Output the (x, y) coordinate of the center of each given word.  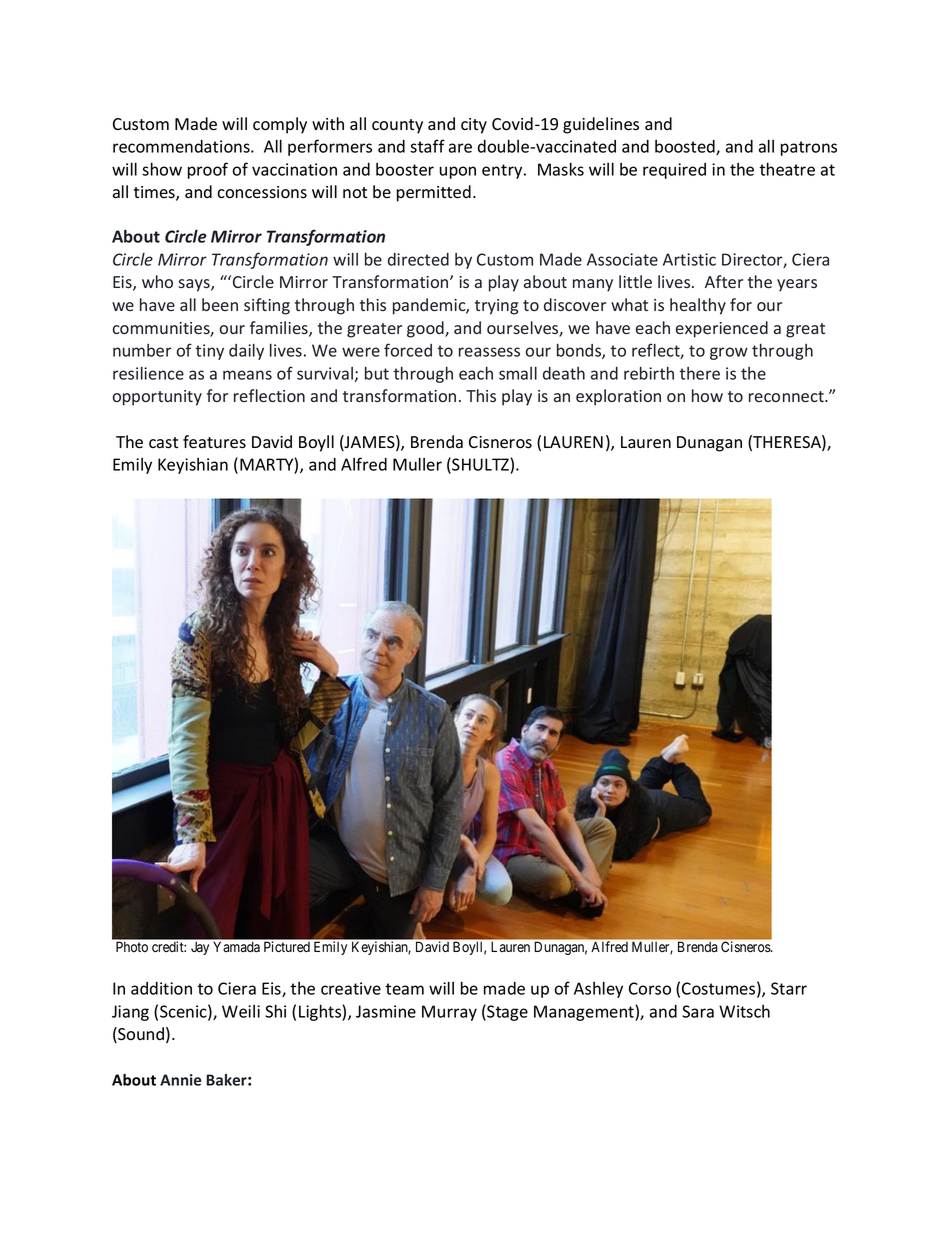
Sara (698, 1011)
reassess (489, 352)
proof (208, 170)
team (404, 989)
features (214, 442)
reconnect (787, 396)
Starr (789, 988)
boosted (686, 147)
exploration (618, 397)
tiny (210, 352)
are (460, 148)
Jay (200, 948)
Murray (449, 1013)
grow (729, 353)
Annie (180, 1080)
